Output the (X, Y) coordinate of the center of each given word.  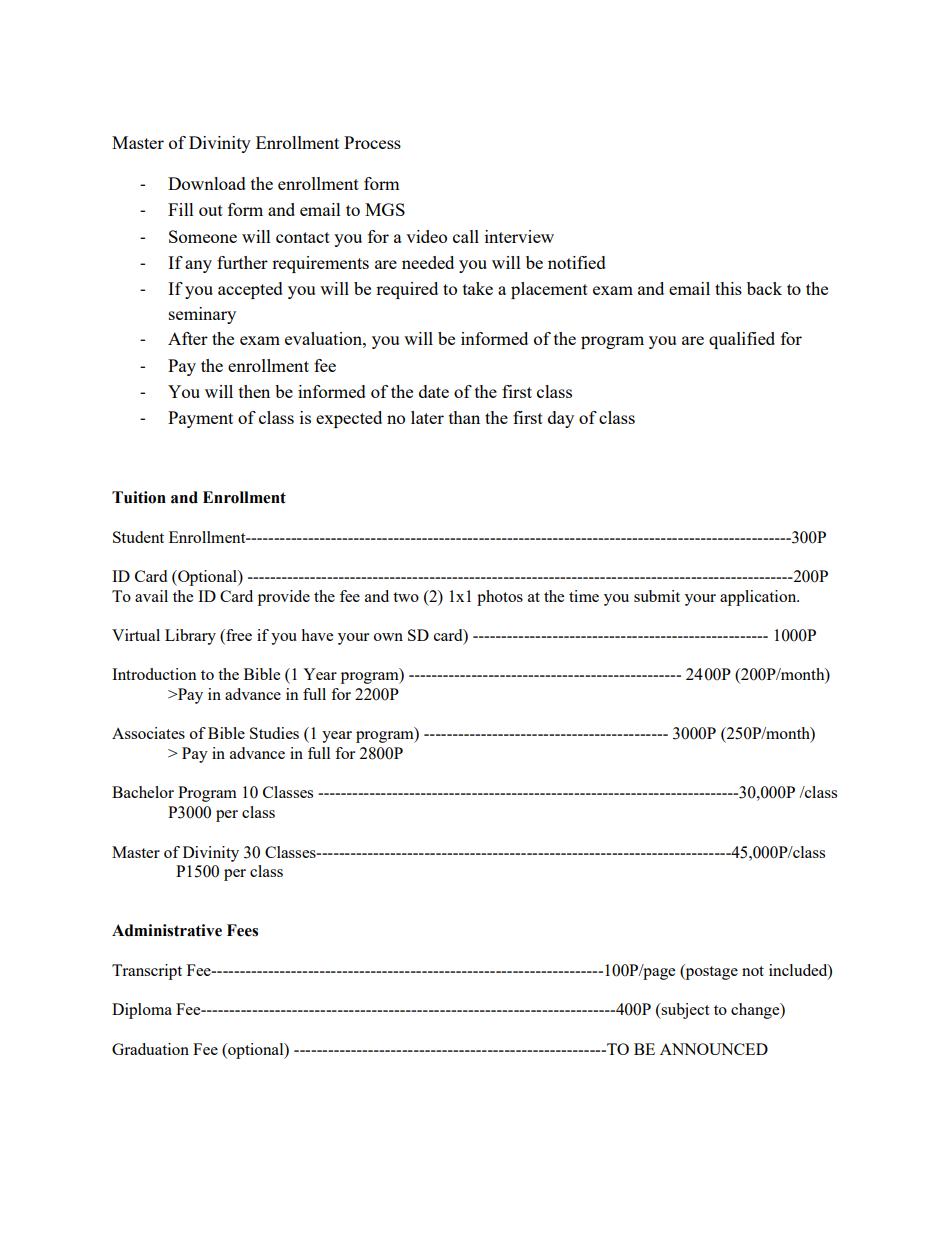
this (728, 288)
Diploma (142, 1011)
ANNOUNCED (714, 1049)
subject (684, 1011)
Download (207, 183)
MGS (385, 209)
